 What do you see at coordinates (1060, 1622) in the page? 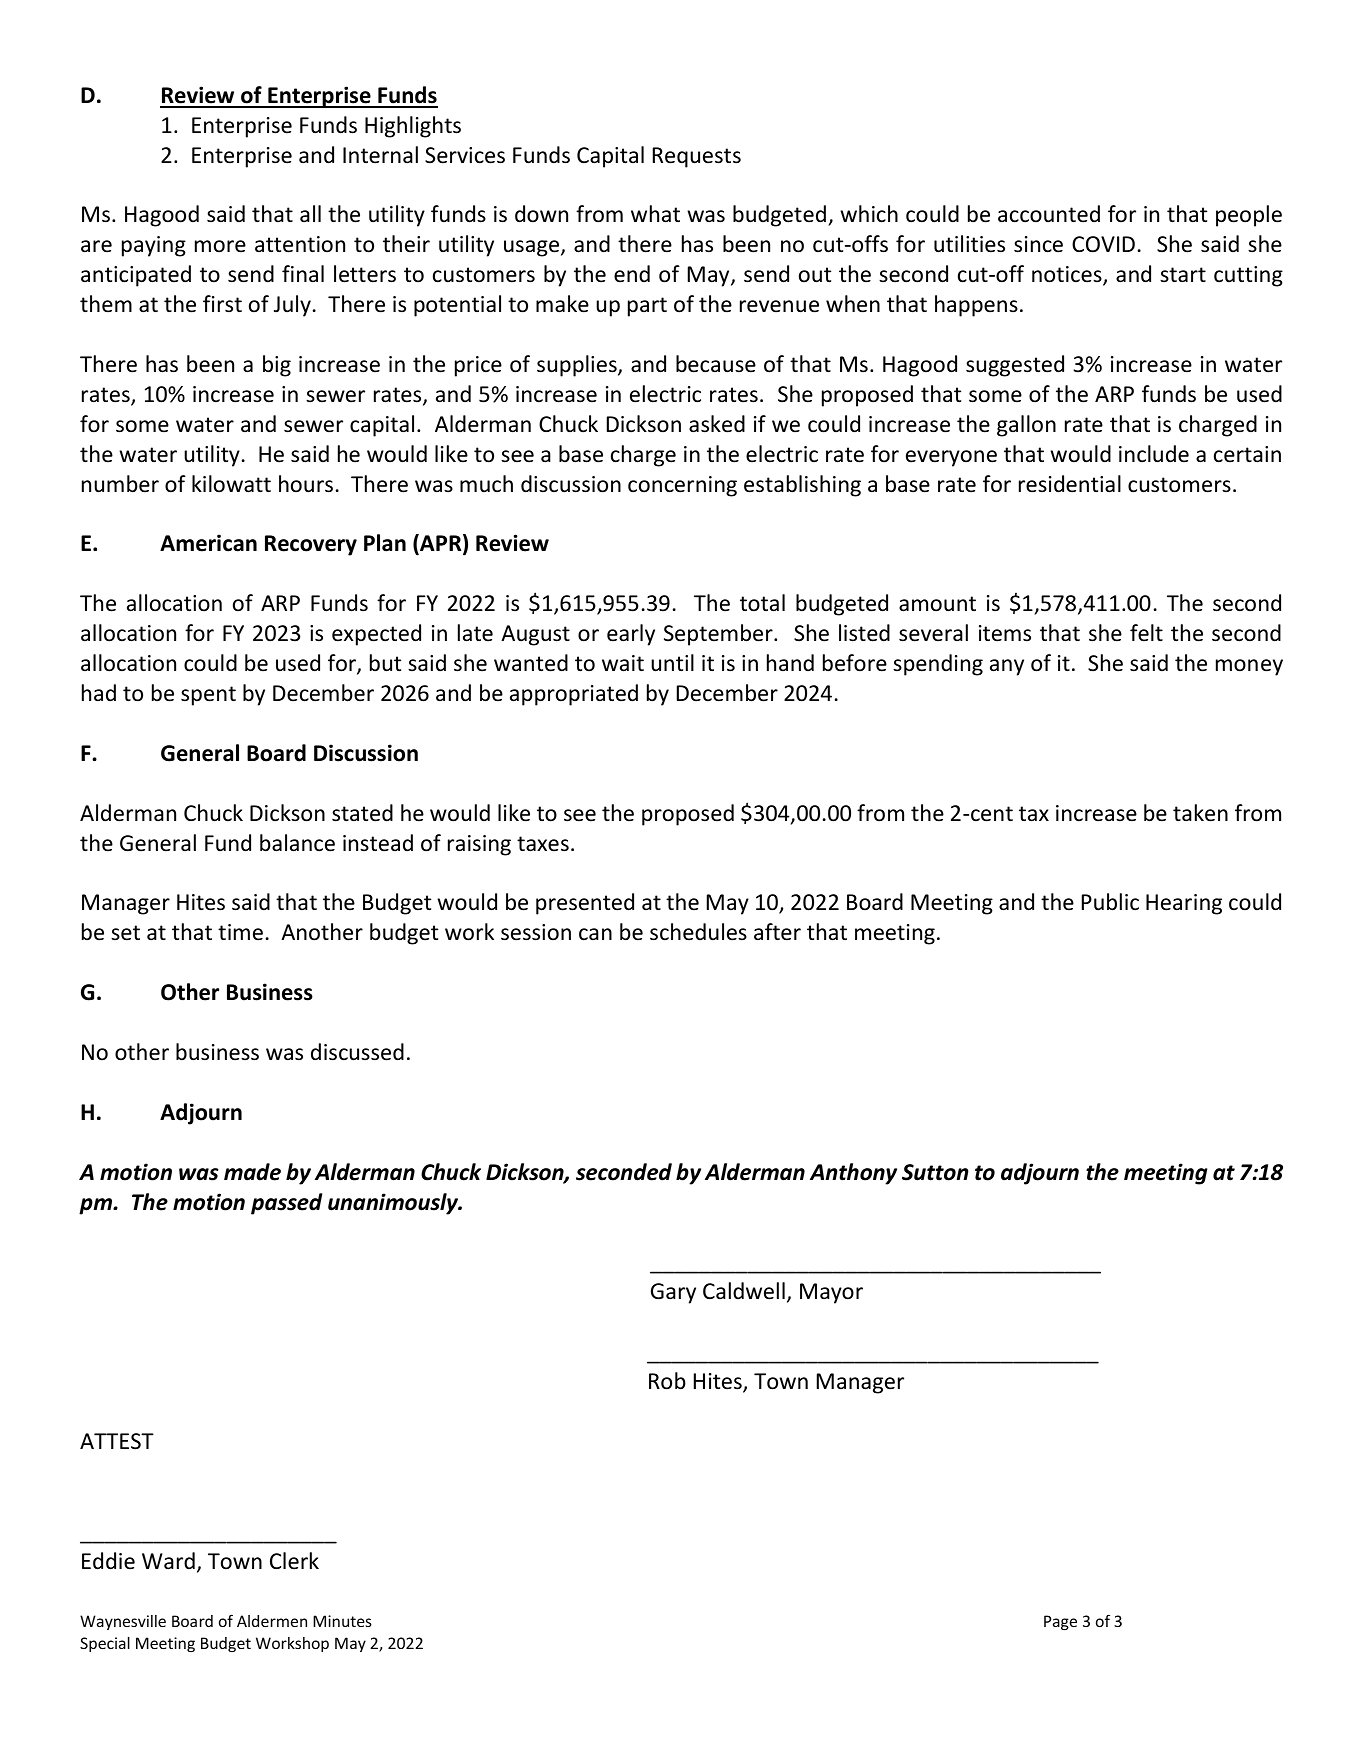
I see `Page` at bounding box center [1060, 1622].
